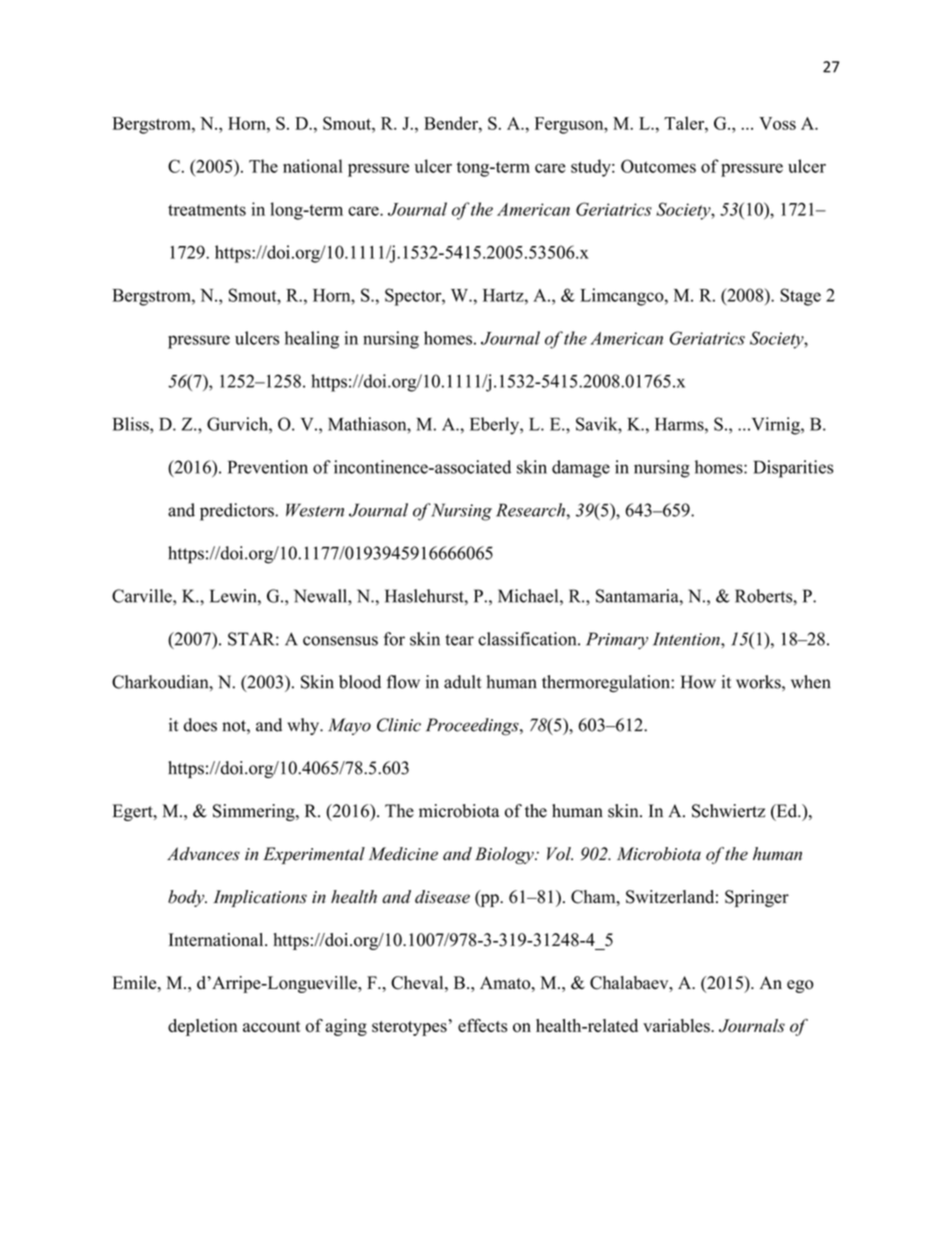  I want to click on depletion, so click(202, 1027).
